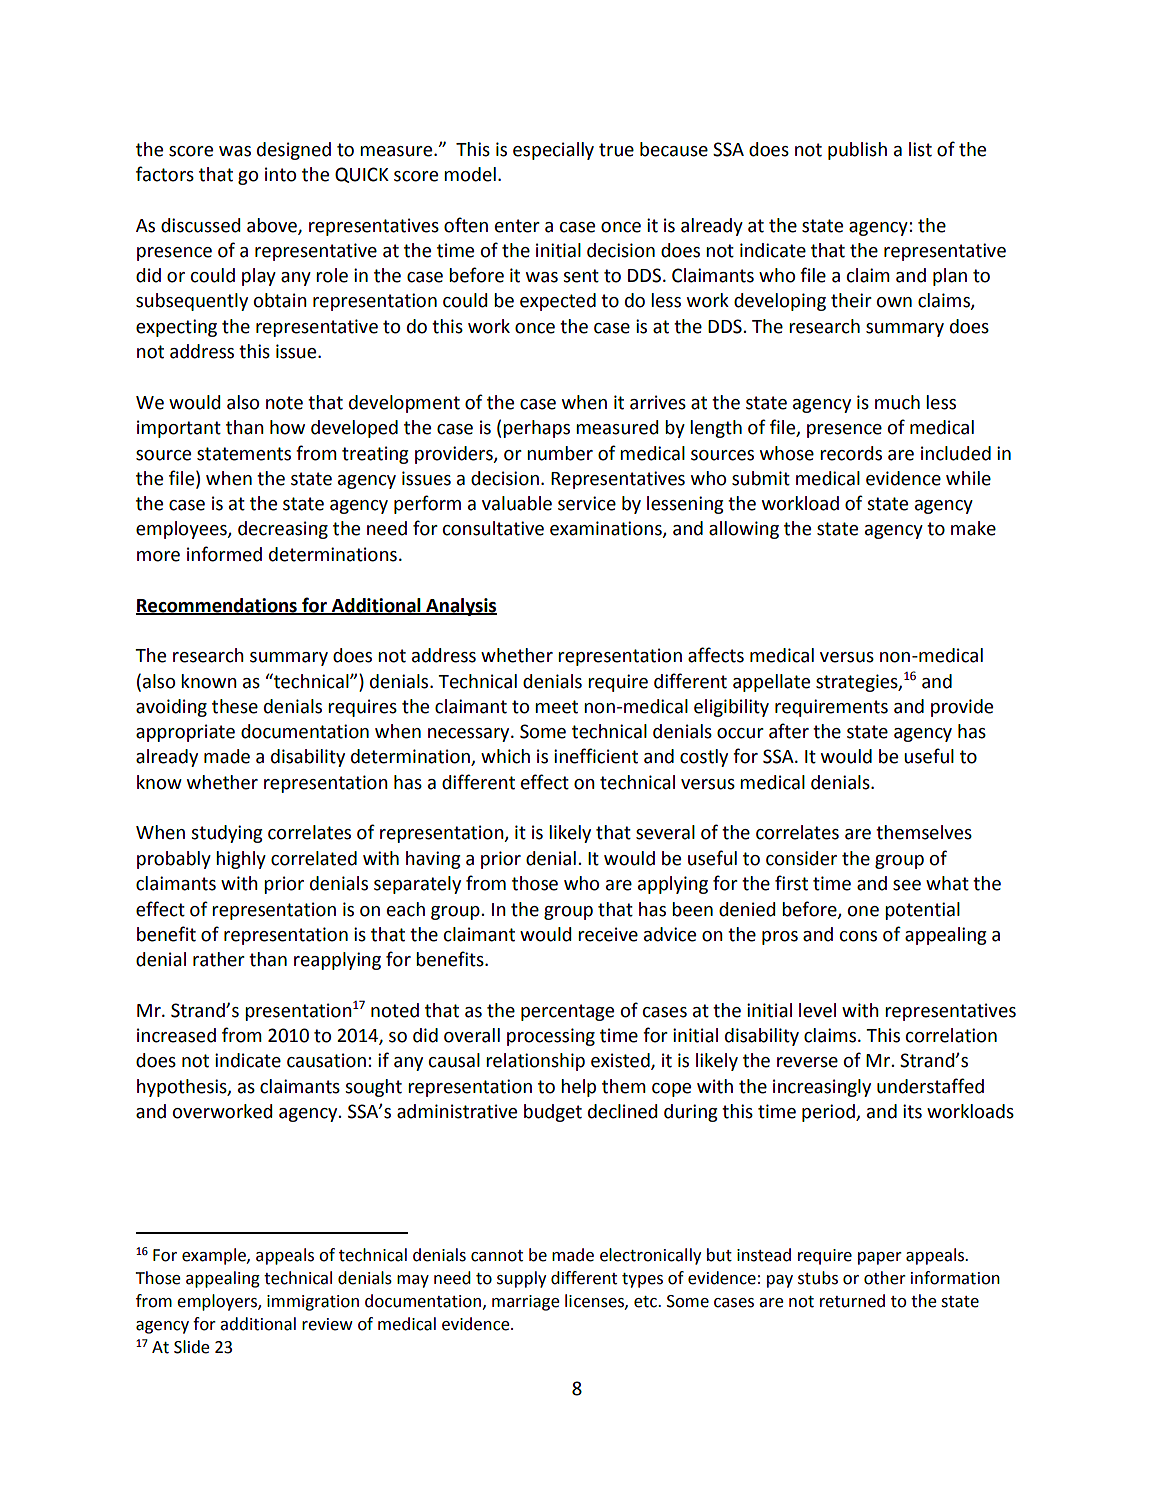 This screenshot has width=1154, height=1494. What do you see at coordinates (851, 453) in the screenshot?
I see `records` at bounding box center [851, 453].
